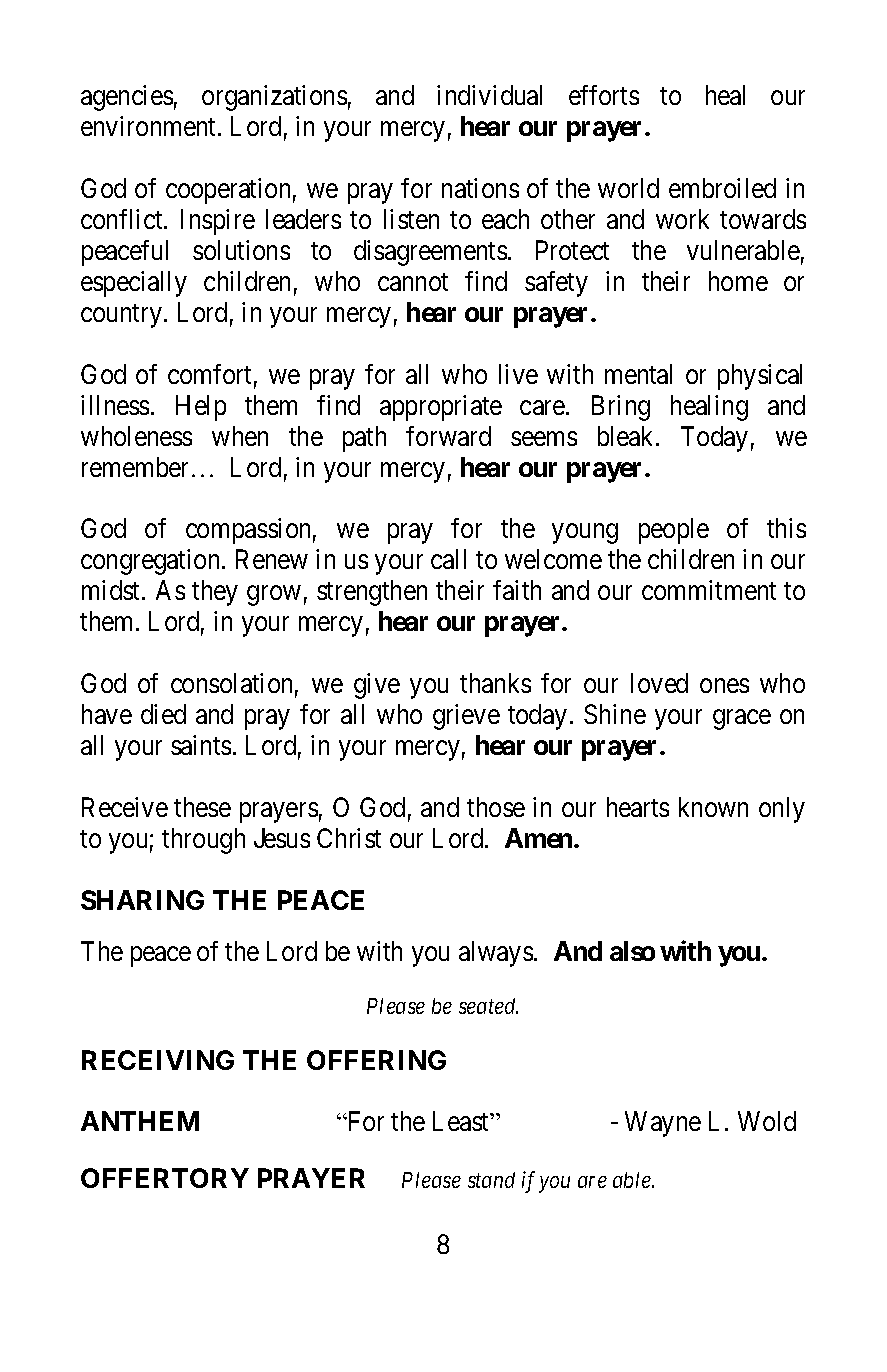 The height and width of the page is (1372, 887). Describe the element at coordinates (150, 126) in the page. I see `environment` at that location.
